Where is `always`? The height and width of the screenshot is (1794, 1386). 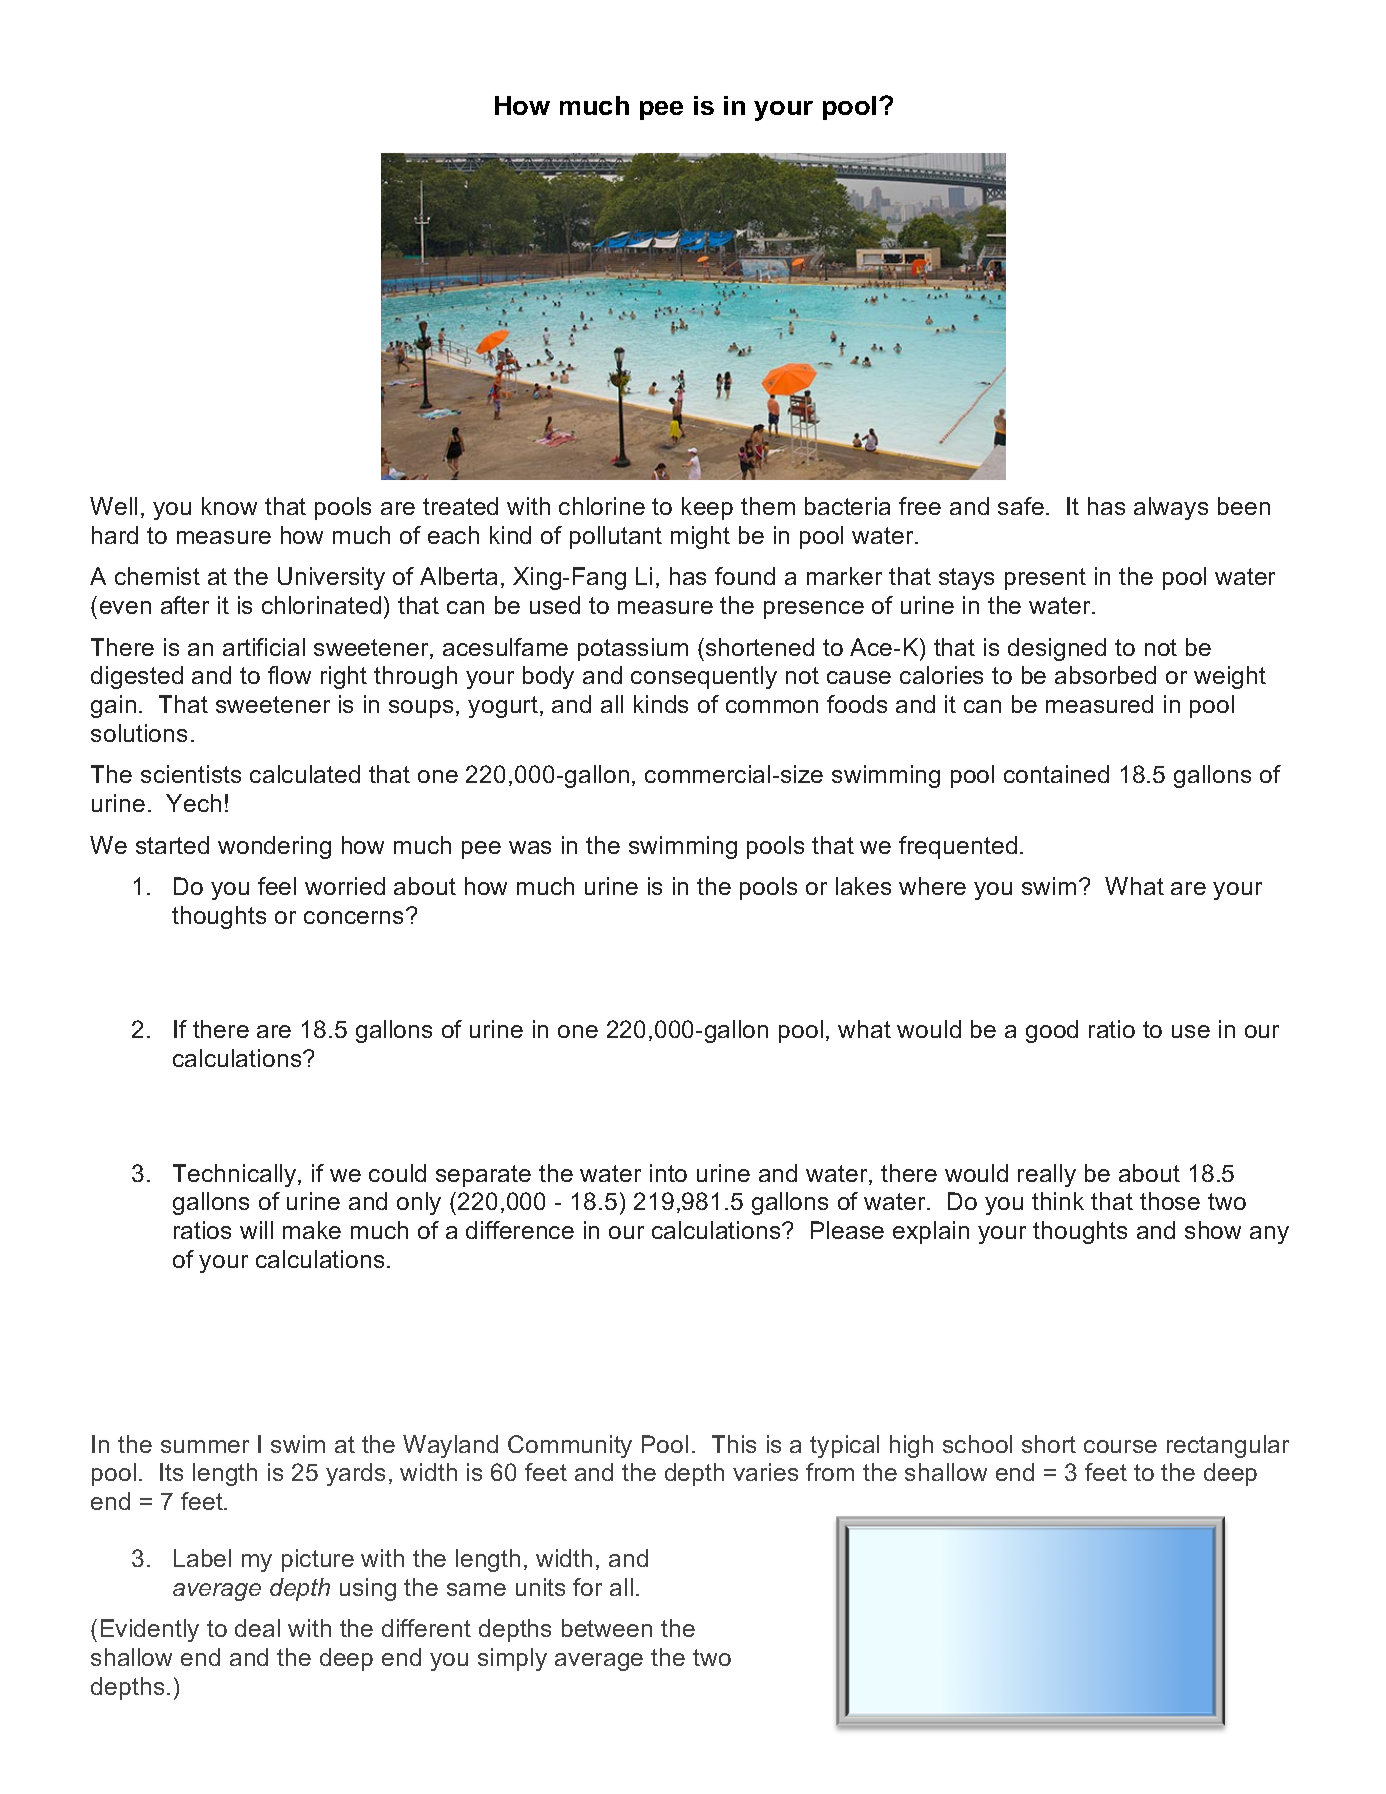
always is located at coordinates (1171, 508).
